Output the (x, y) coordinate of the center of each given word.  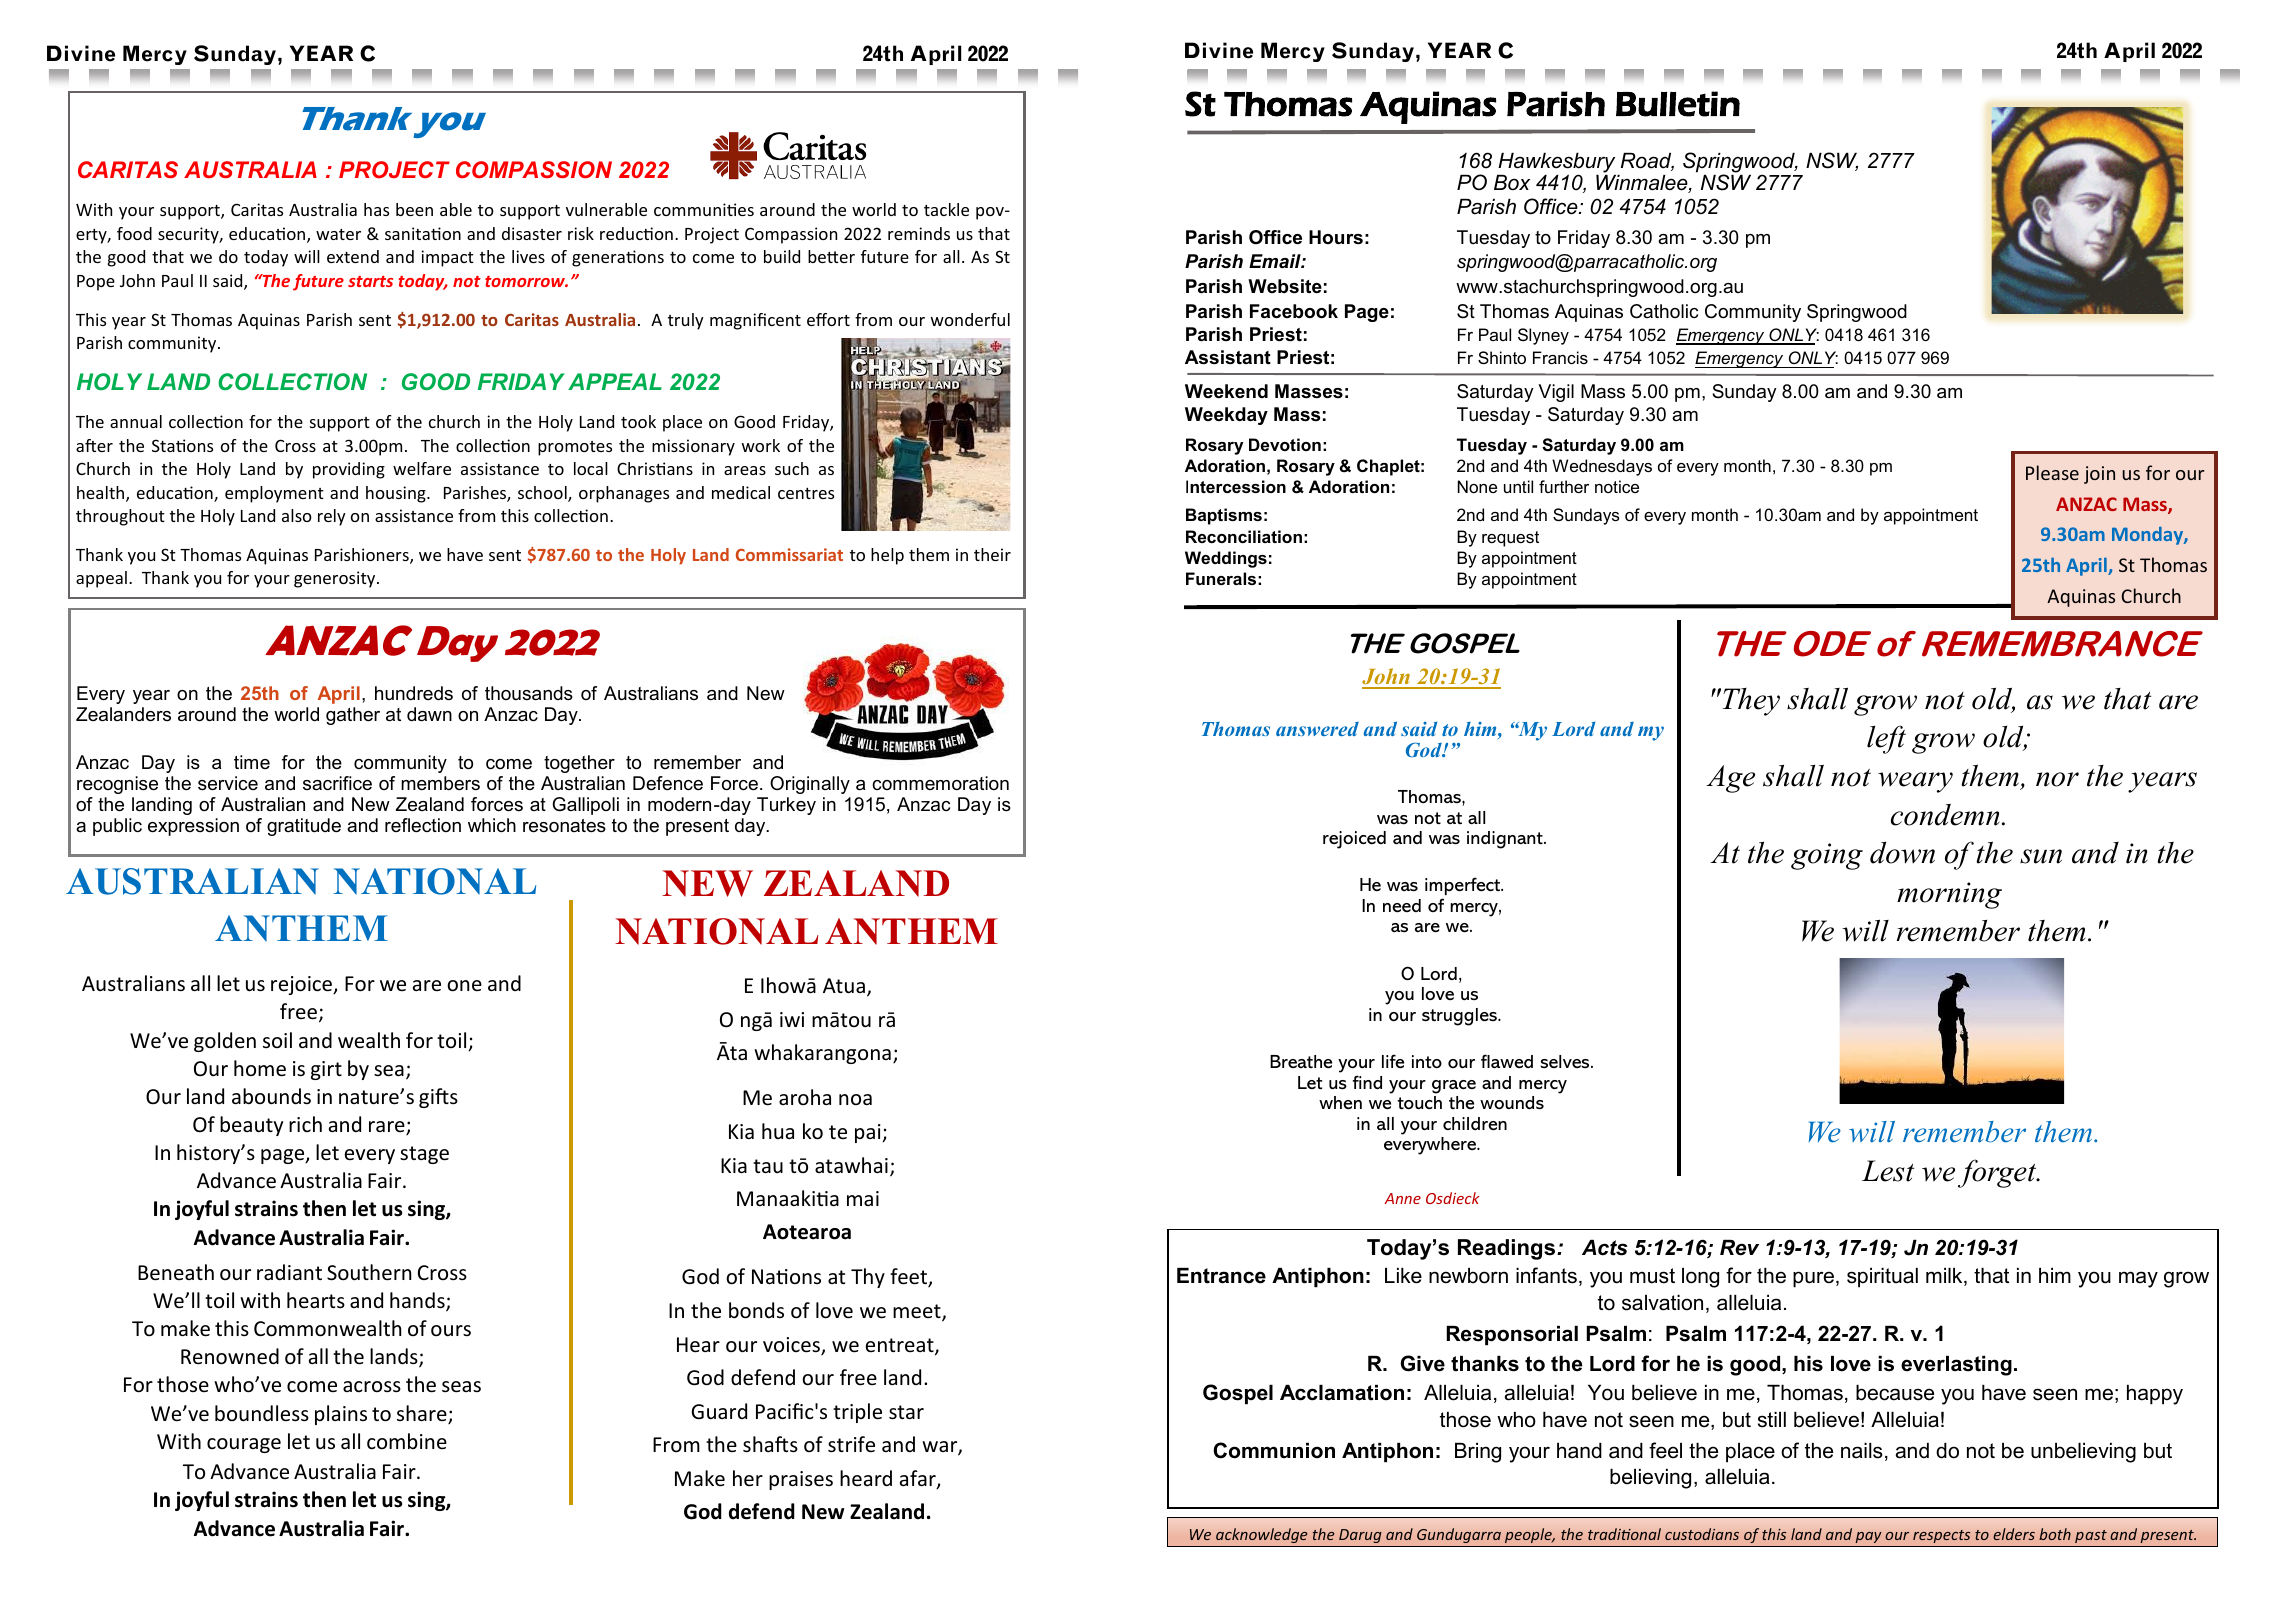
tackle (946, 209)
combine (407, 1441)
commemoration (940, 783)
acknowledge (1262, 1535)
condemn (1945, 815)
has (376, 209)
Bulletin (1678, 104)
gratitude (304, 827)
